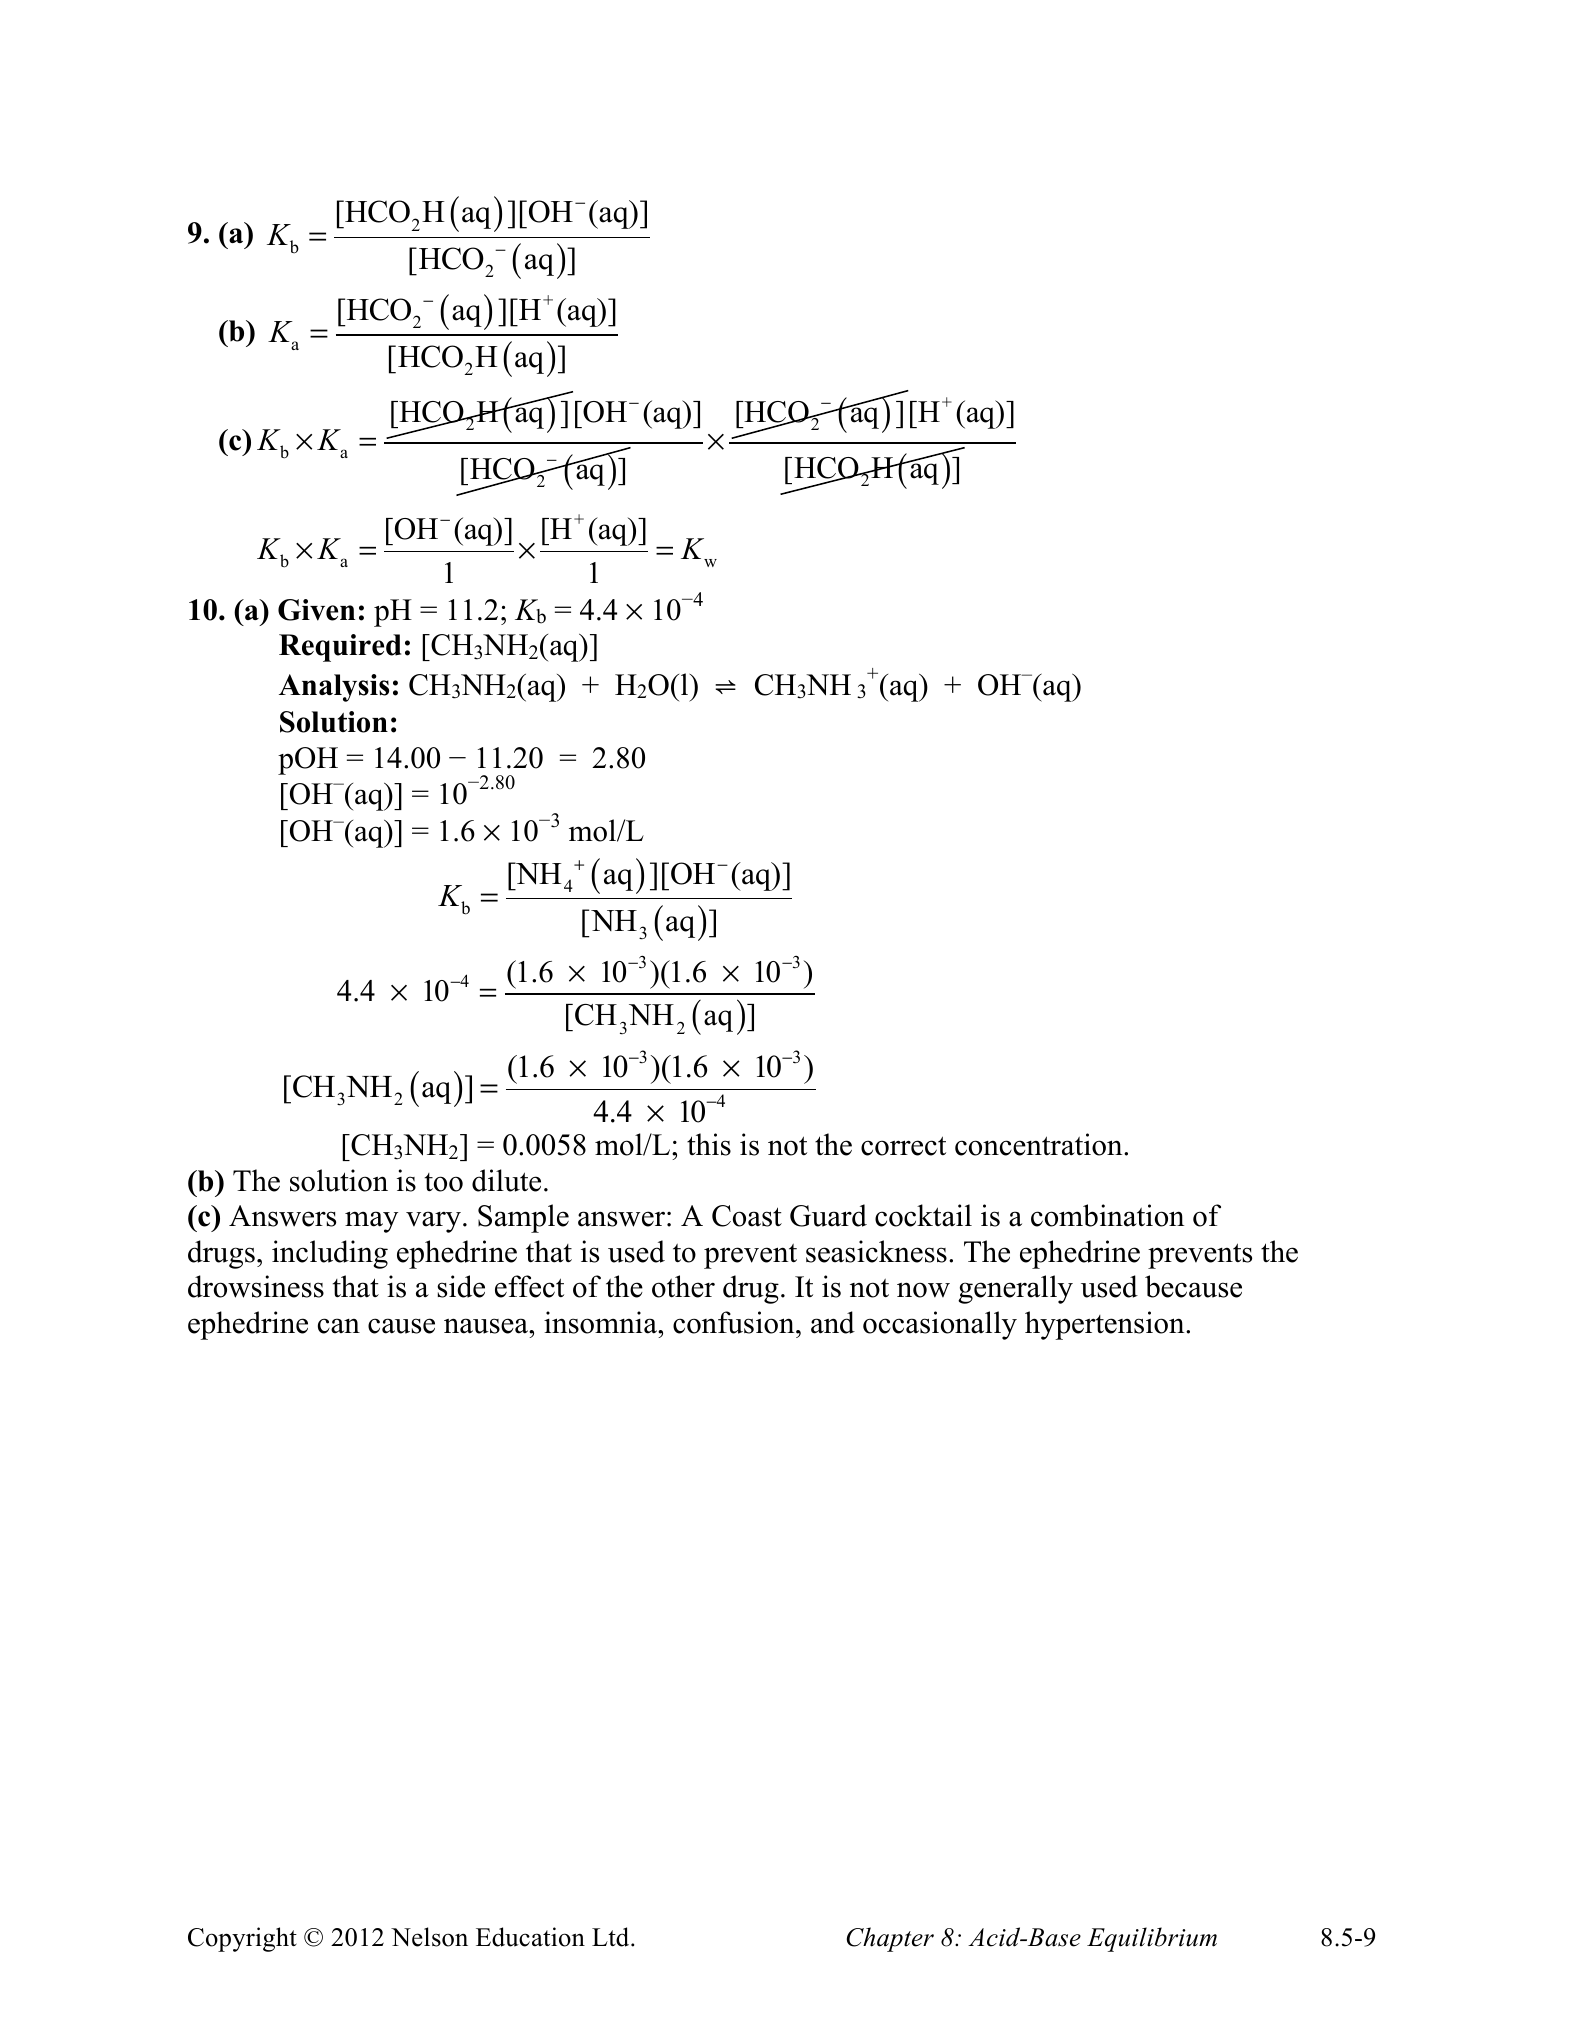  What do you see at coordinates (612, 1937) in the screenshot?
I see `Ltd` at bounding box center [612, 1937].
